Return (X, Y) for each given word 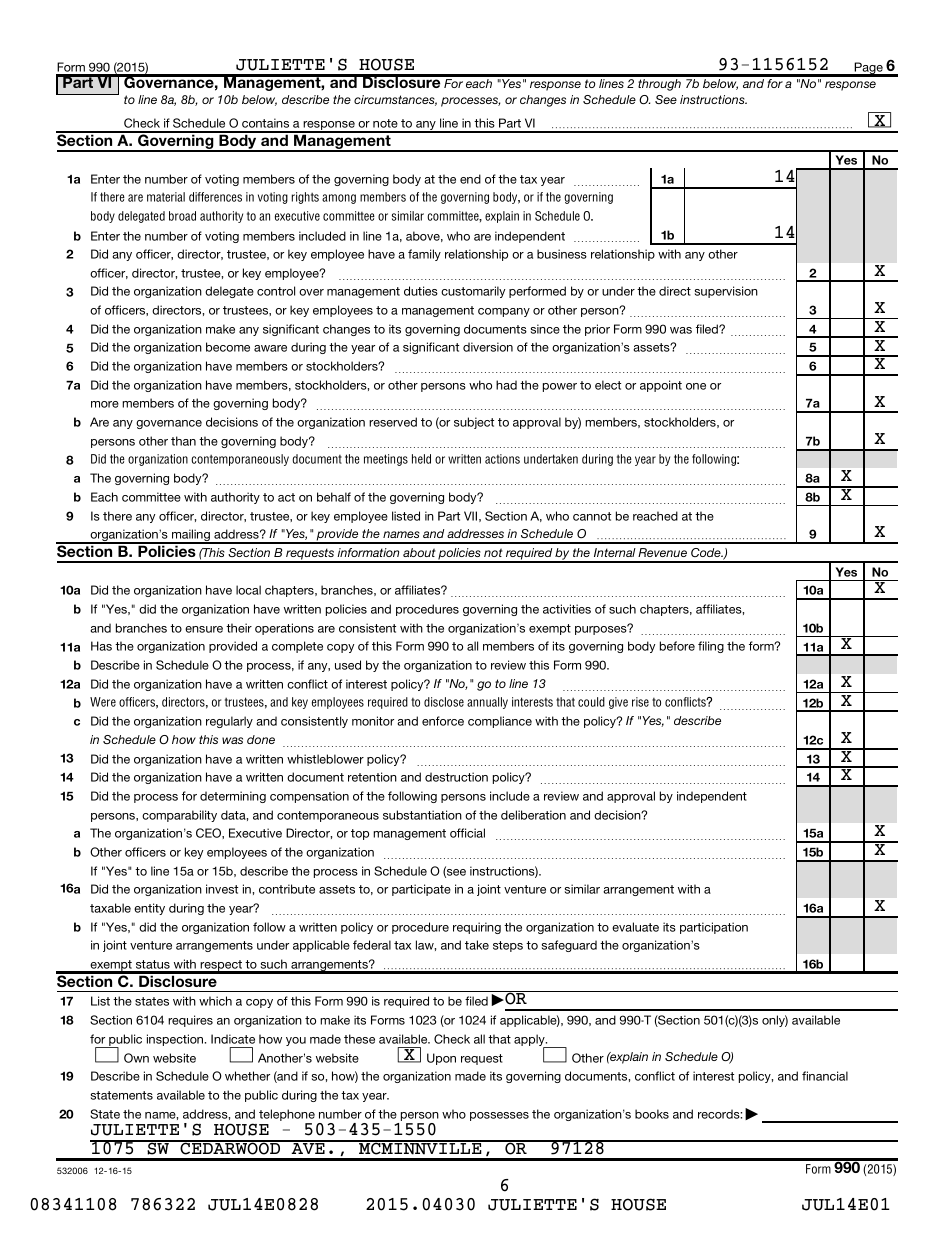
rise (640, 702)
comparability (179, 816)
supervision (726, 292)
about (419, 552)
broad (182, 216)
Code (707, 552)
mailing (191, 536)
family (424, 255)
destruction (456, 777)
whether (247, 1076)
